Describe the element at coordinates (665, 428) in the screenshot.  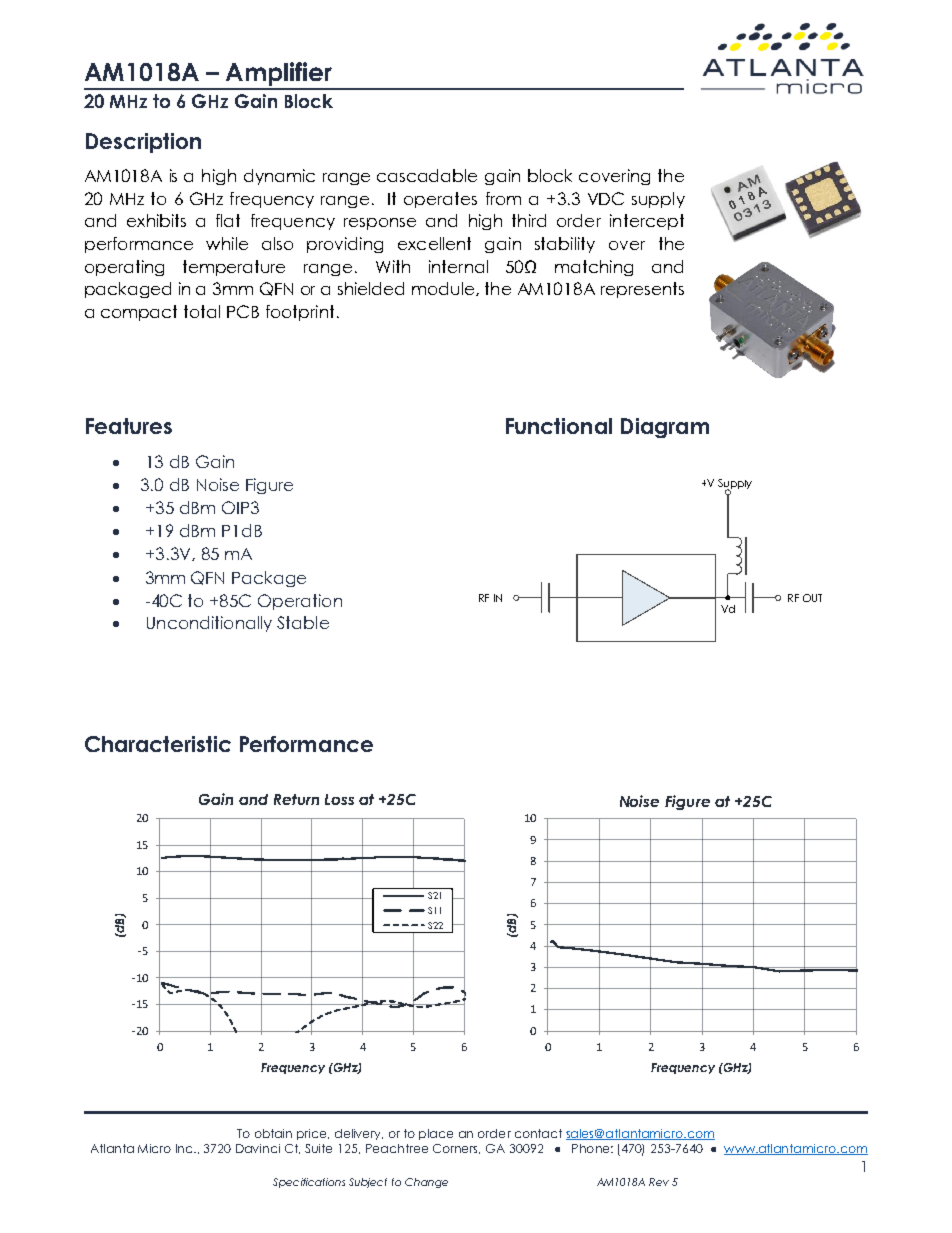
I see `Diagram` at that location.
